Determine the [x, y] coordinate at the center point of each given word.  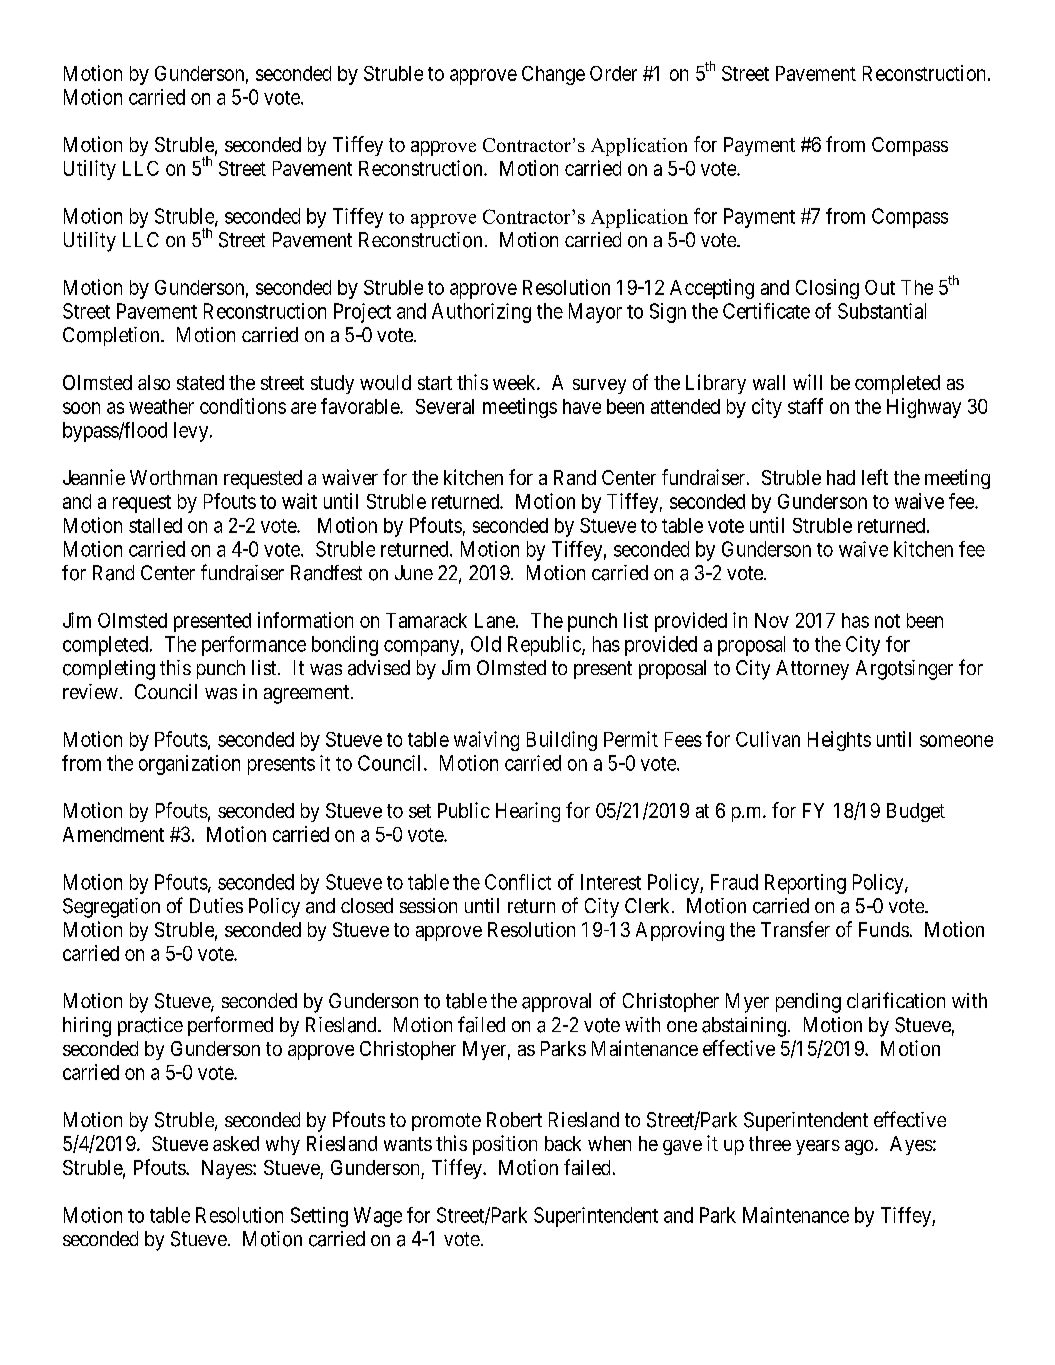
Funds [884, 929]
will [807, 382]
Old [486, 644]
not [887, 621]
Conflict [518, 882]
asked [236, 1143]
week [515, 382]
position [505, 1145]
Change [553, 75]
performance [254, 646]
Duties [216, 905]
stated [200, 382]
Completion [112, 336]
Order [613, 73]
